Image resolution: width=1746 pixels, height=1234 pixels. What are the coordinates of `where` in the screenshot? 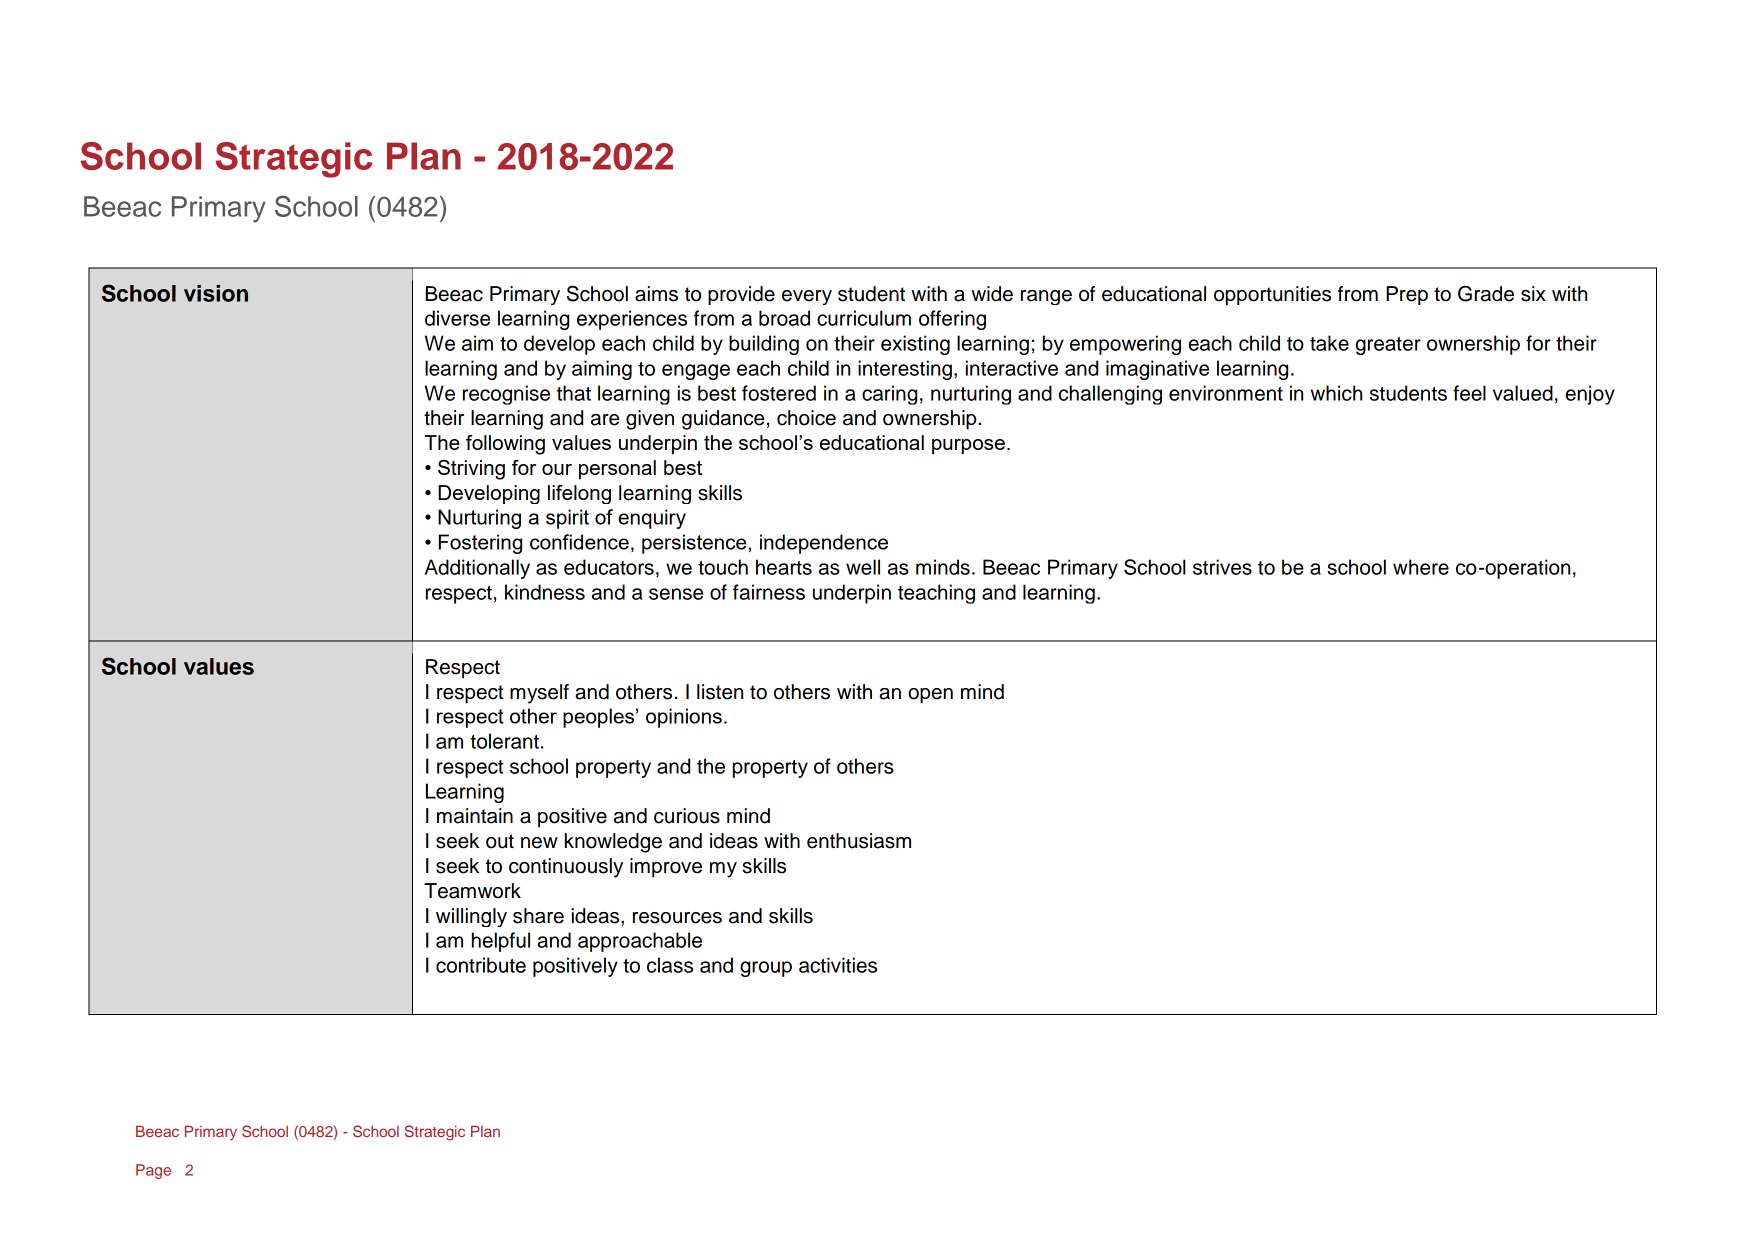 It's located at (1421, 567).
